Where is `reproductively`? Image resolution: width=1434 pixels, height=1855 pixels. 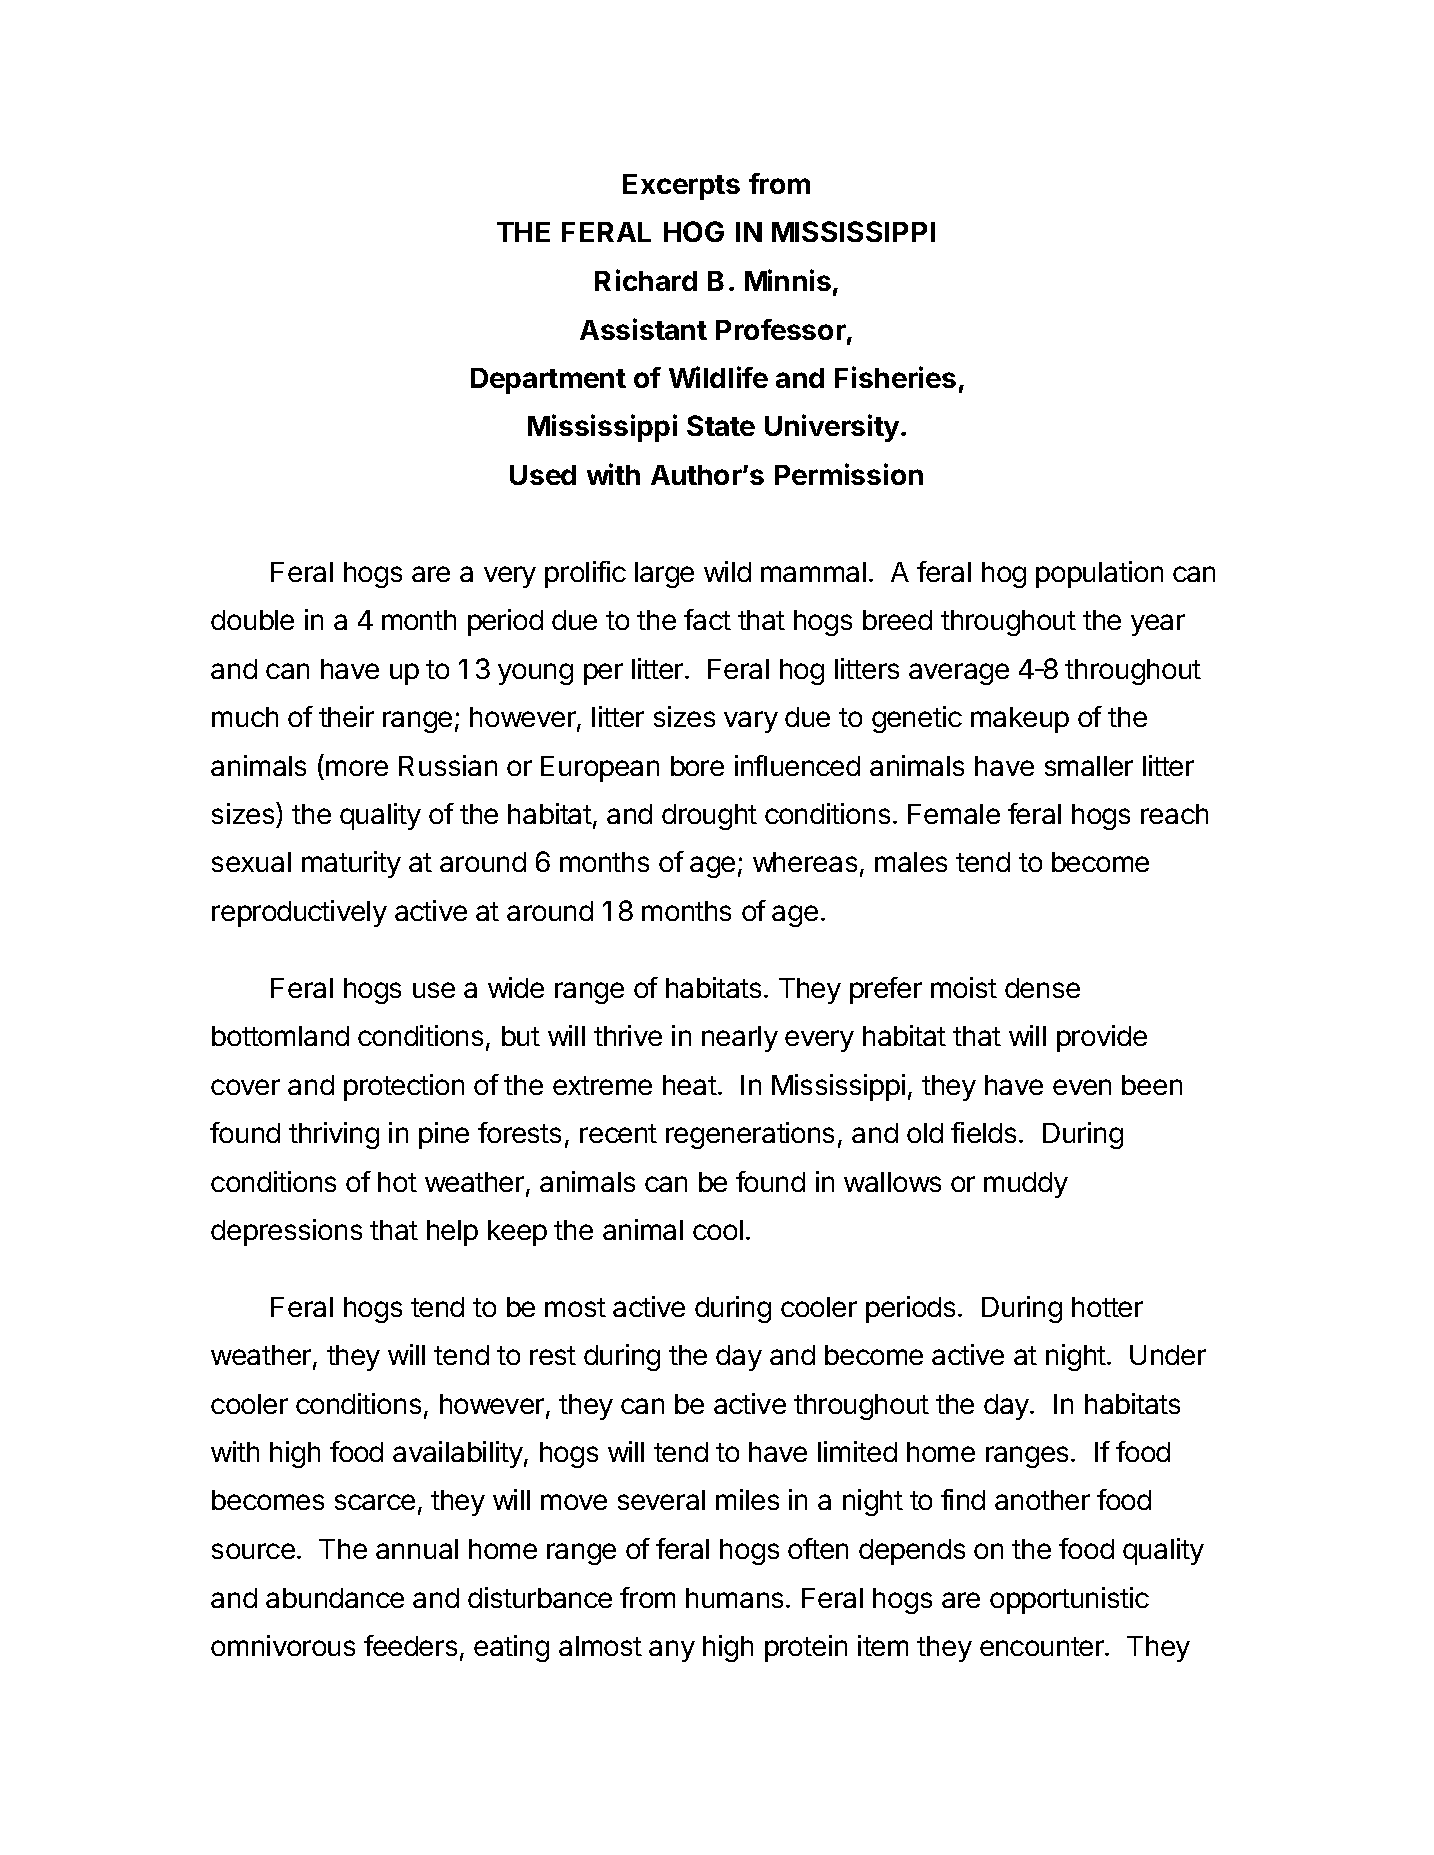
reproductively is located at coordinates (299, 913).
